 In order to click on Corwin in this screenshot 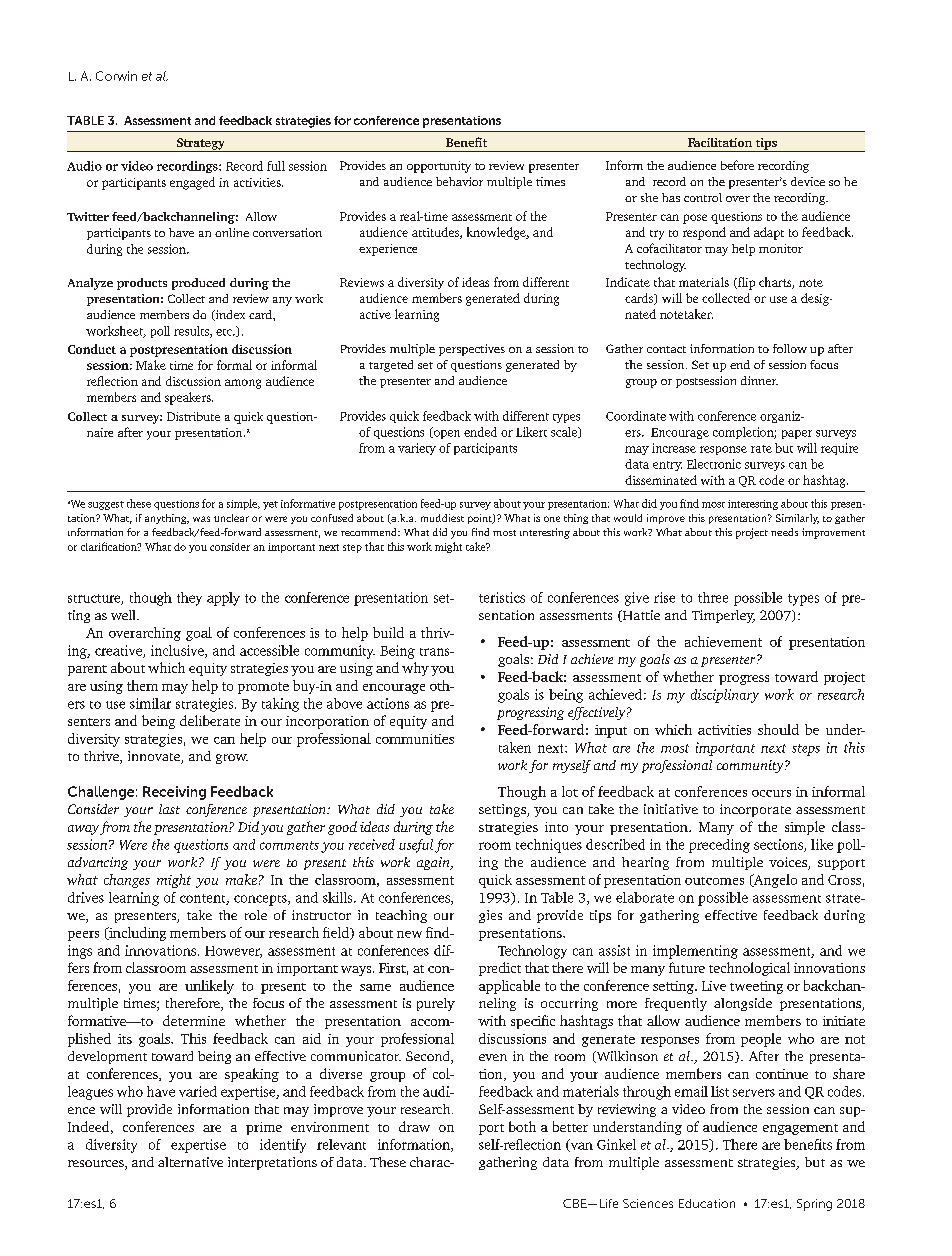, I will do `click(116, 76)`.
